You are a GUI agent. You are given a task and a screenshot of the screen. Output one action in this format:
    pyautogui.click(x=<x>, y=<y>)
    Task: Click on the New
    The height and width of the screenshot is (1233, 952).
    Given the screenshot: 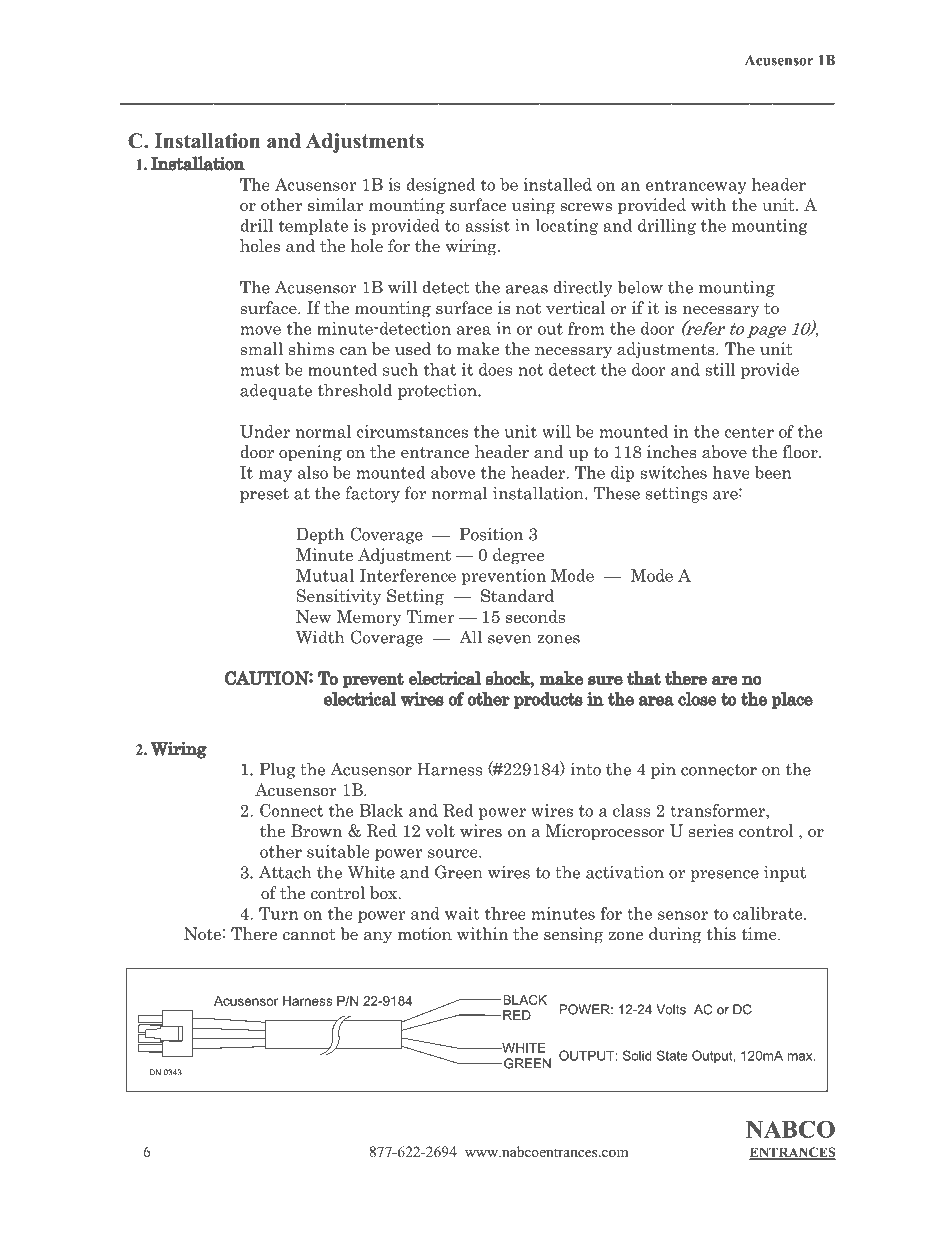 What is the action you would take?
    pyautogui.click(x=313, y=616)
